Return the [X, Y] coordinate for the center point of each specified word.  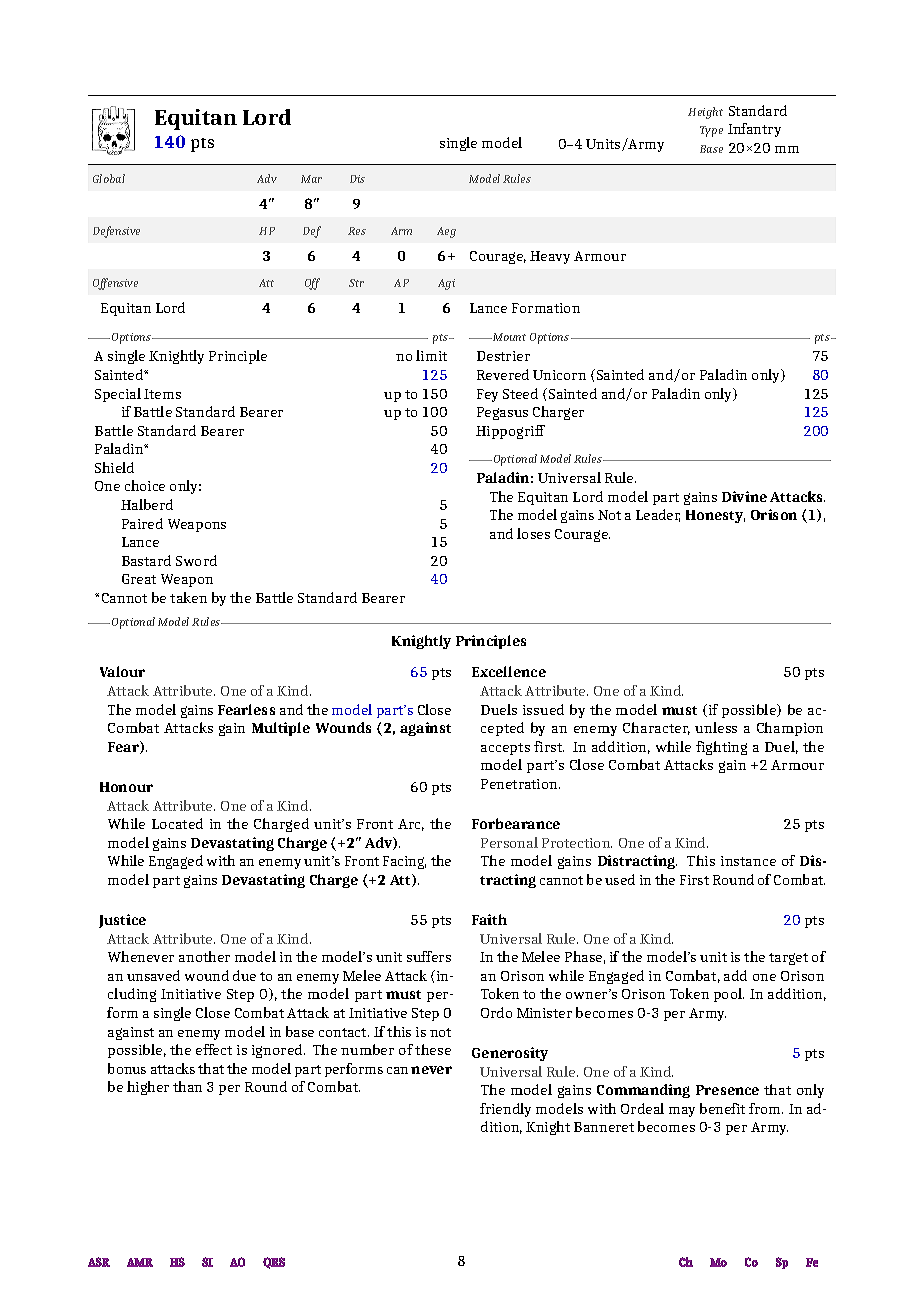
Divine [744, 496]
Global [109, 178]
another [204, 956]
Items [162, 394]
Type [711, 131]
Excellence [509, 671]
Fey [487, 395]
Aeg [446, 232]
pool [729, 995]
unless [716, 727]
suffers [429, 956]
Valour [122, 671]
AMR [140, 1262]
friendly [505, 1110]
